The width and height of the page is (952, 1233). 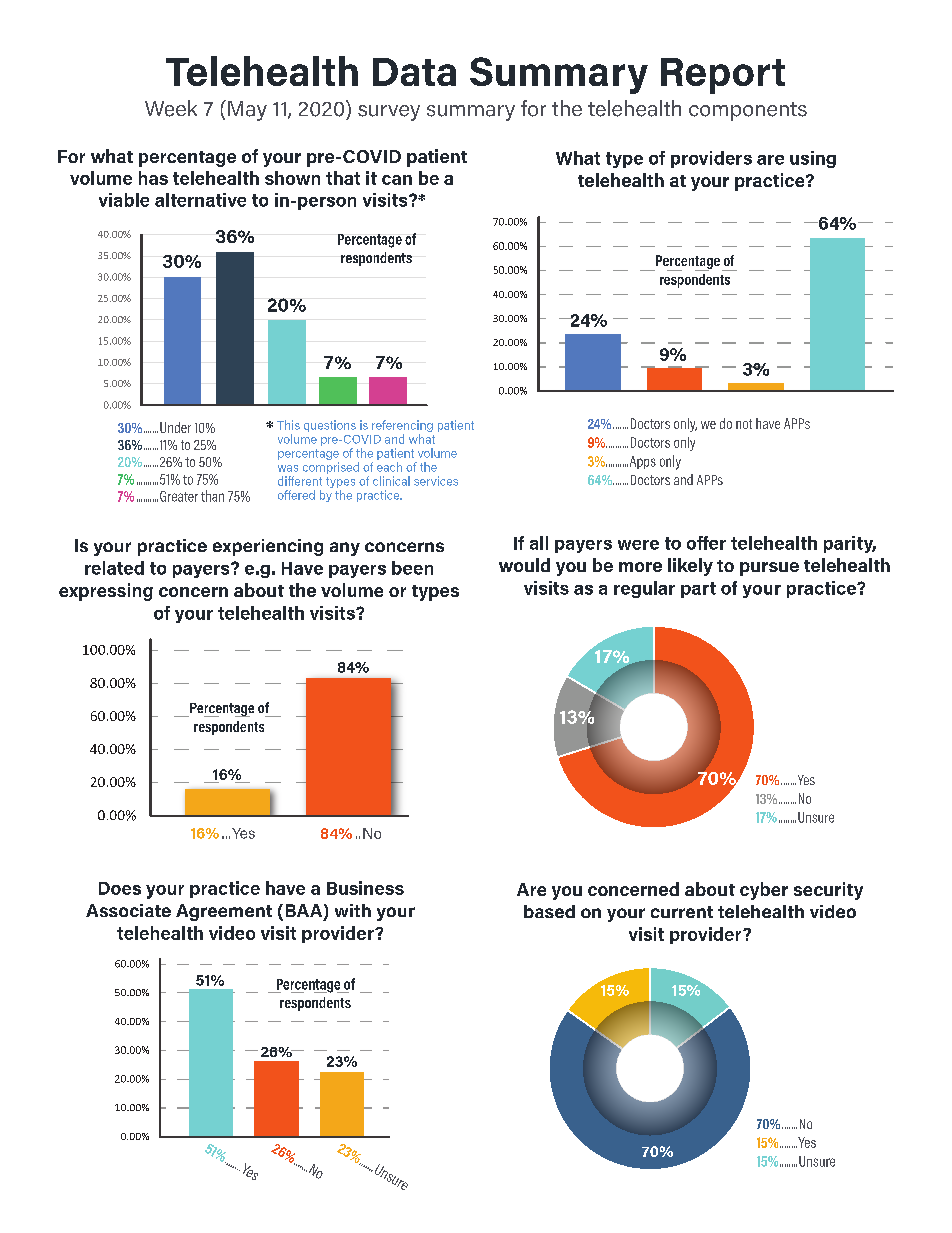 What do you see at coordinates (212, 496) in the page?
I see `than` at bounding box center [212, 496].
